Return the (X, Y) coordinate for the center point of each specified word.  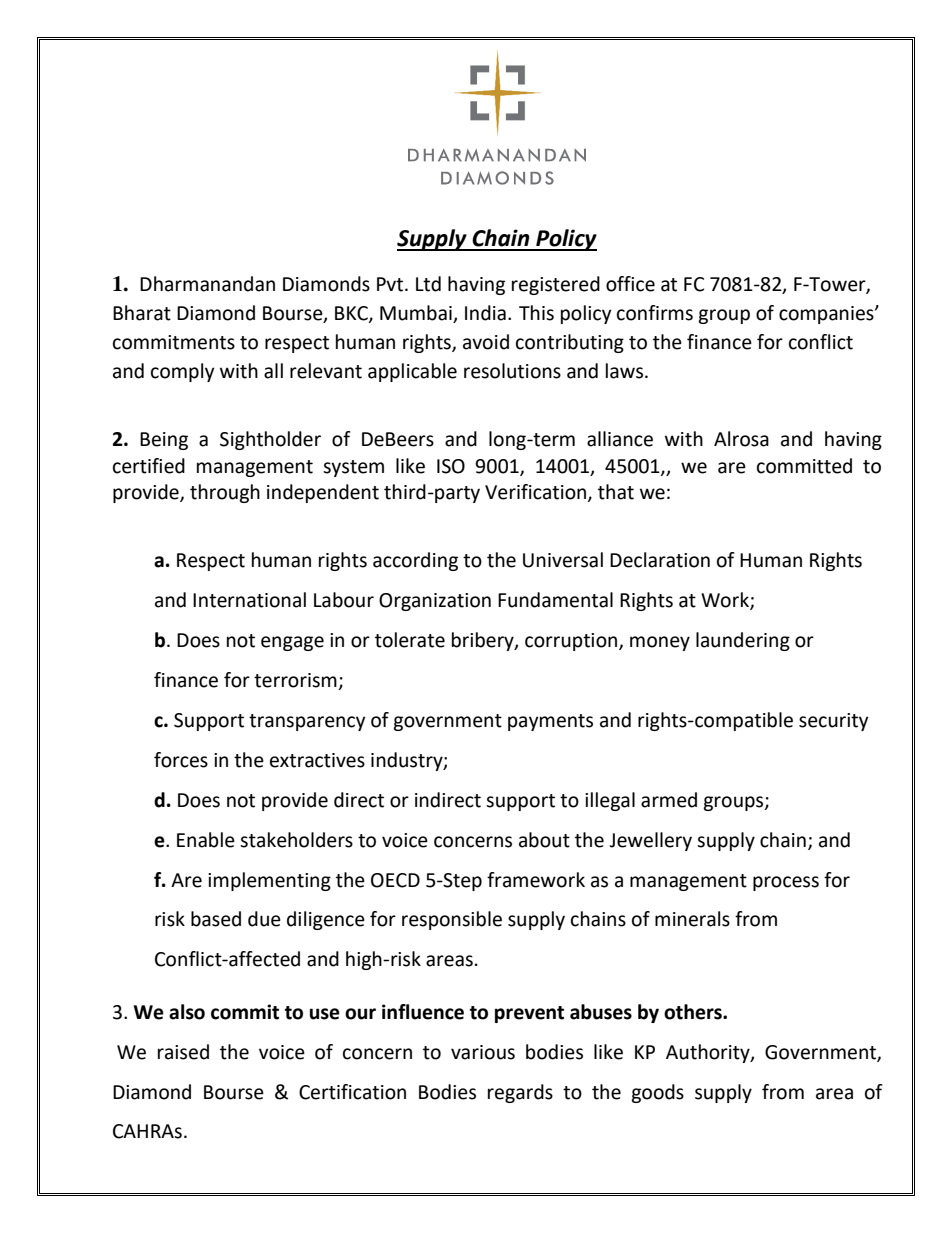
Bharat (142, 313)
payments (550, 722)
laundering (743, 641)
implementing (269, 881)
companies (827, 315)
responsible (452, 920)
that (616, 492)
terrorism (296, 681)
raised (183, 1052)
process (786, 883)
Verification (535, 492)
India (485, 313)
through (225, 493)
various (483, 1052)
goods (657, 1093)
